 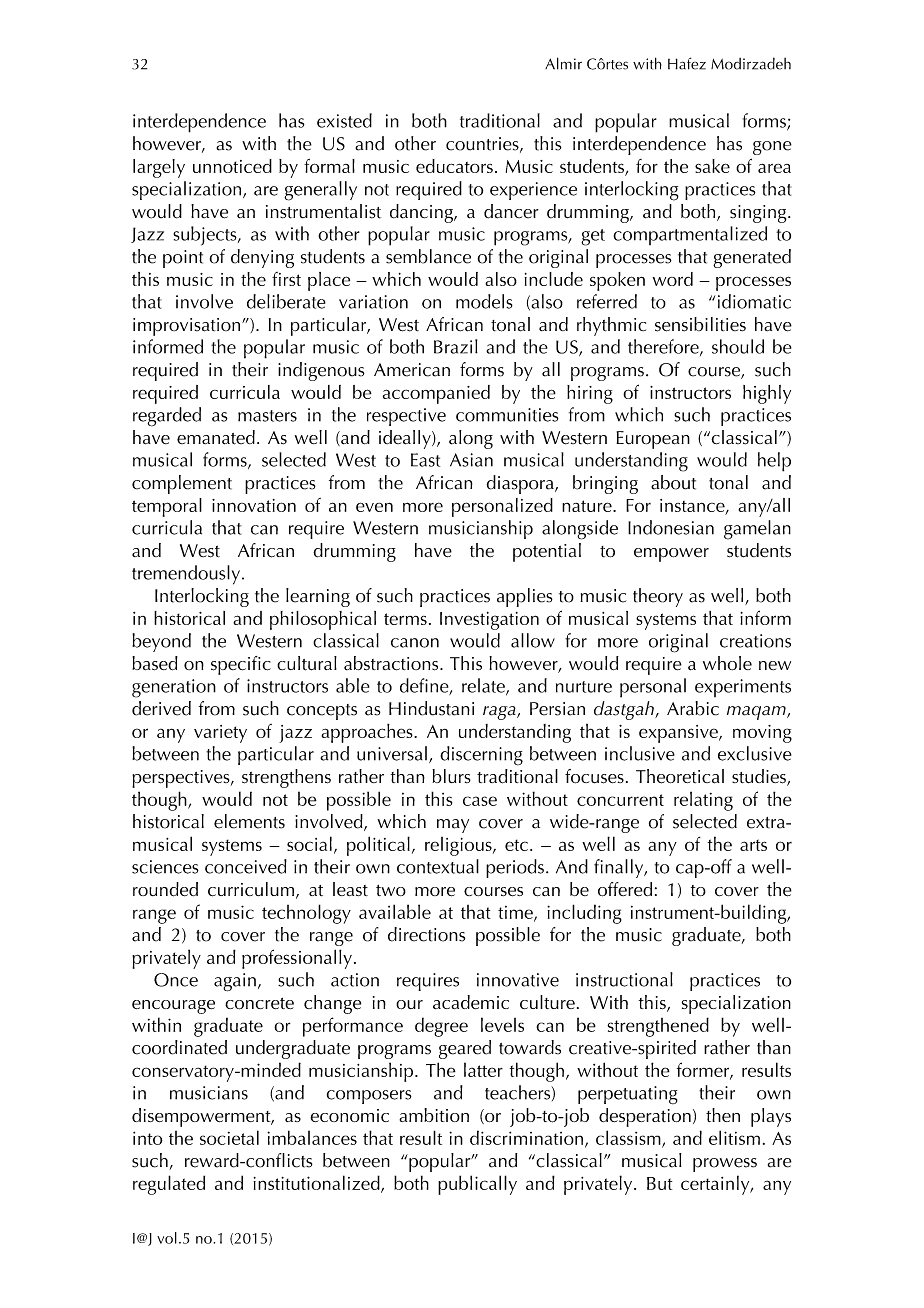 What do you see at coordinates (673, 482) in the image?
I see `about` at bounding box center [673, 482].
